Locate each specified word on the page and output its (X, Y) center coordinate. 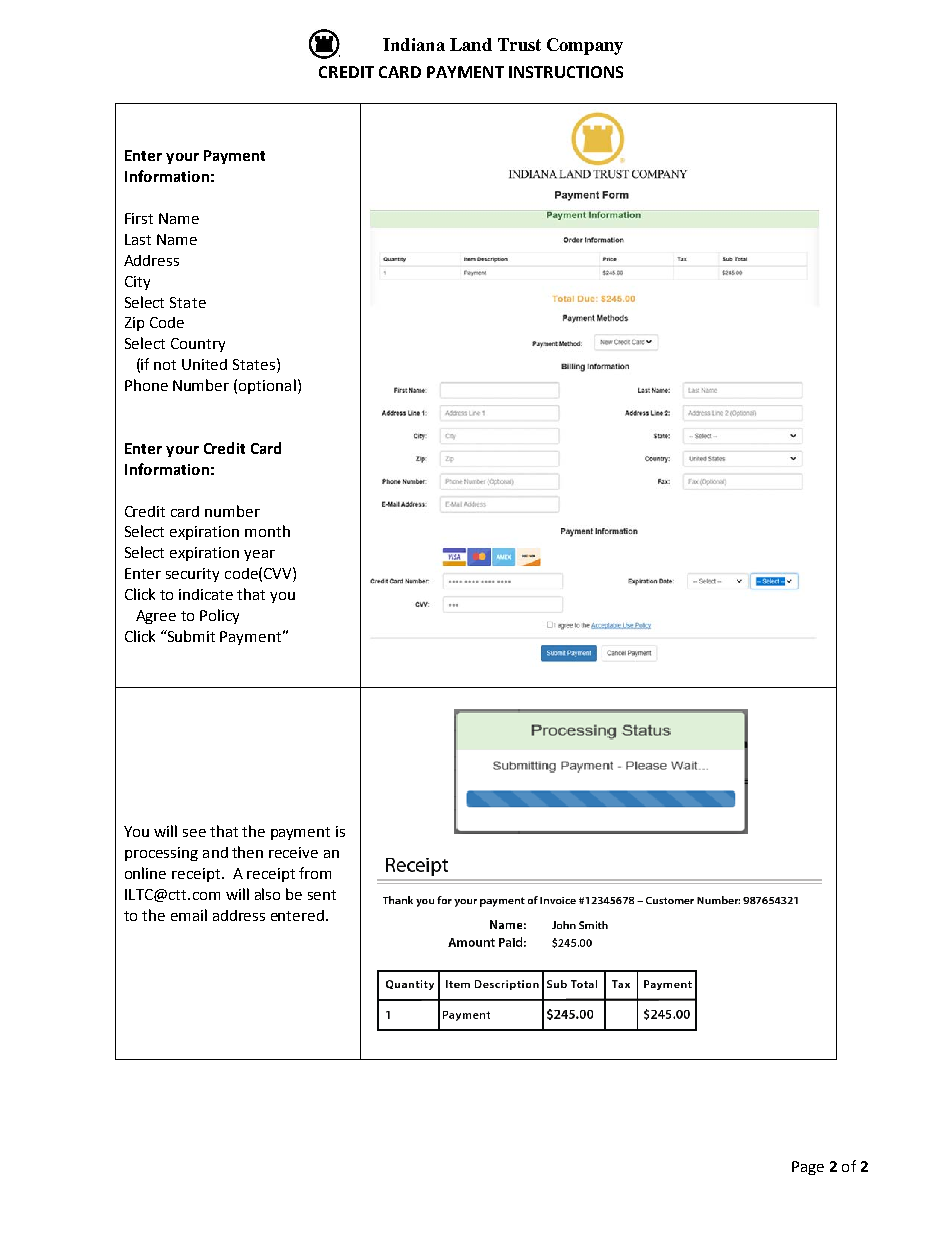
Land (471, 44)
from (315, 873)
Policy (219, 616)
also (267, 894)
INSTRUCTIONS (566, 72)
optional (267, 386)
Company (585, 46)
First (139, 218)
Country (198, 345)
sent (322, 895)
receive (293, 852)
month (267, 531)
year (259, 555)
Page (808, 1168)
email (189, 915)
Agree (156, 617)
